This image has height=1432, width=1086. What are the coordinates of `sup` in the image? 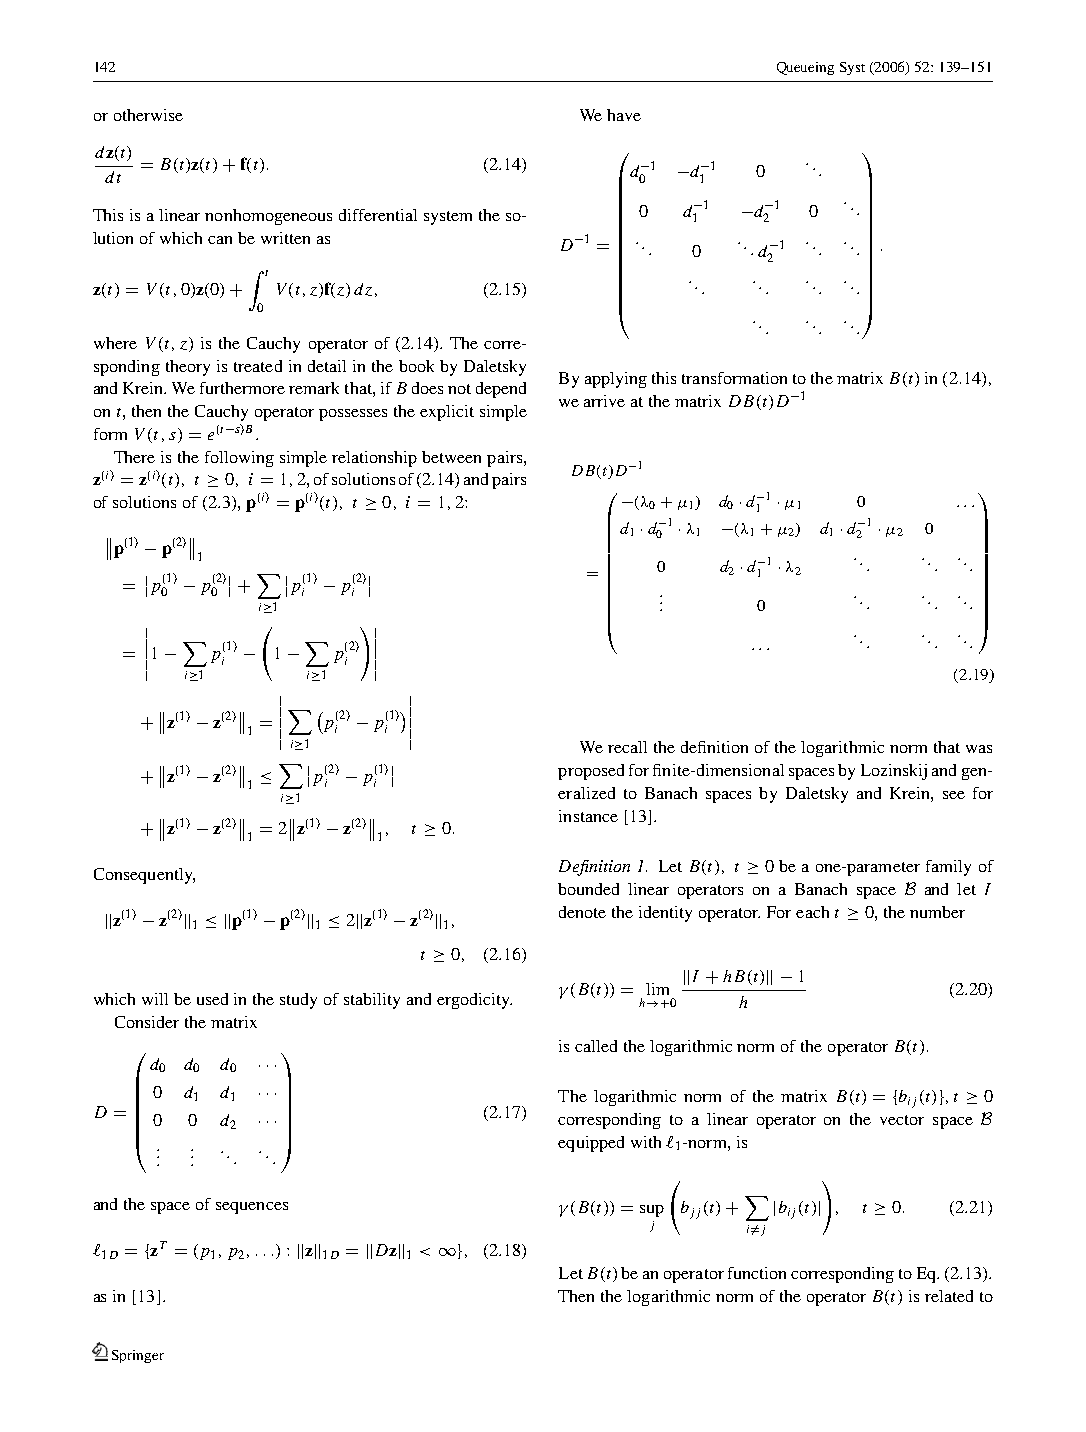 It's located at (652, 1211).
